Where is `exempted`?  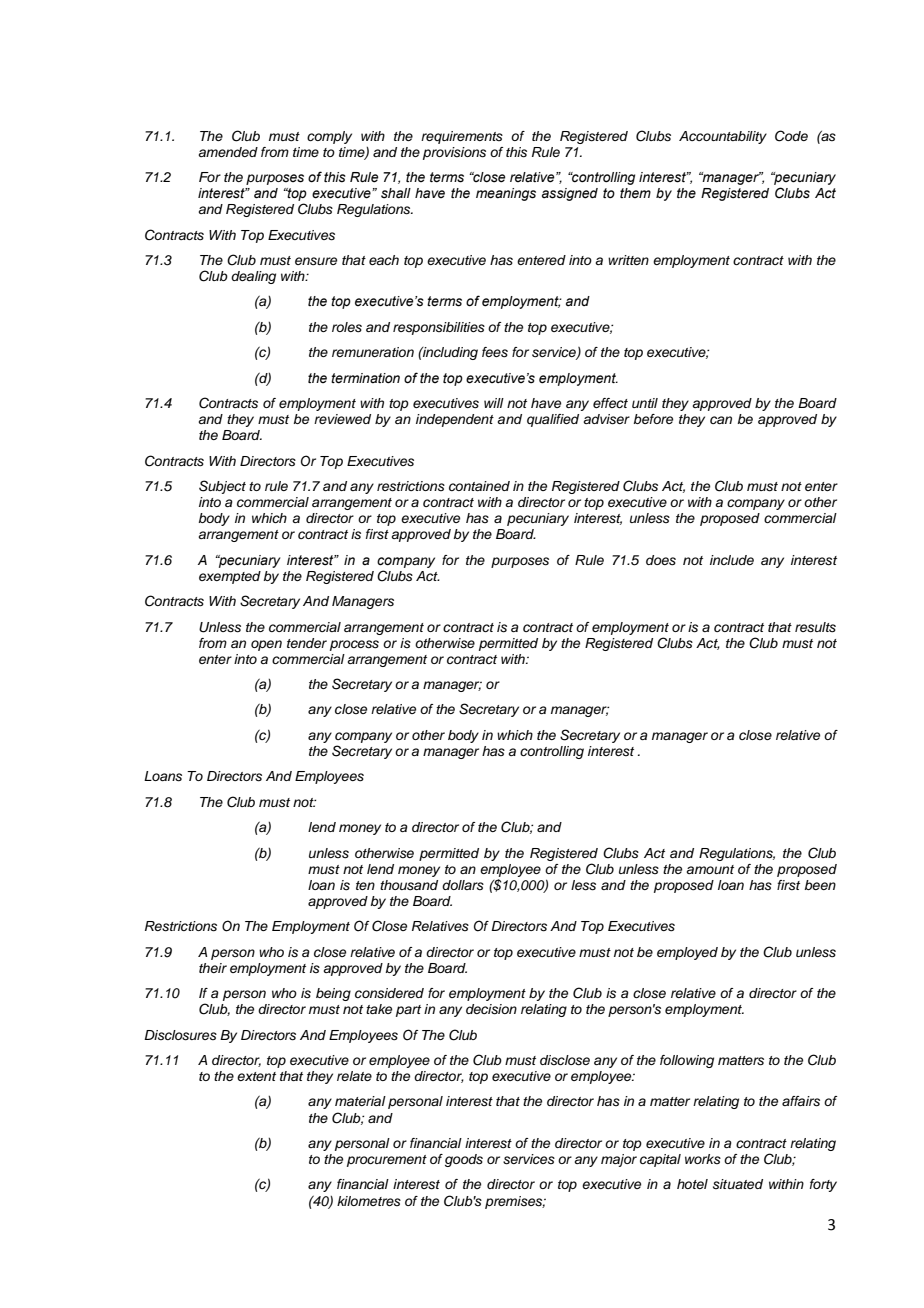
exempted is located at coordinates (230, 577).
